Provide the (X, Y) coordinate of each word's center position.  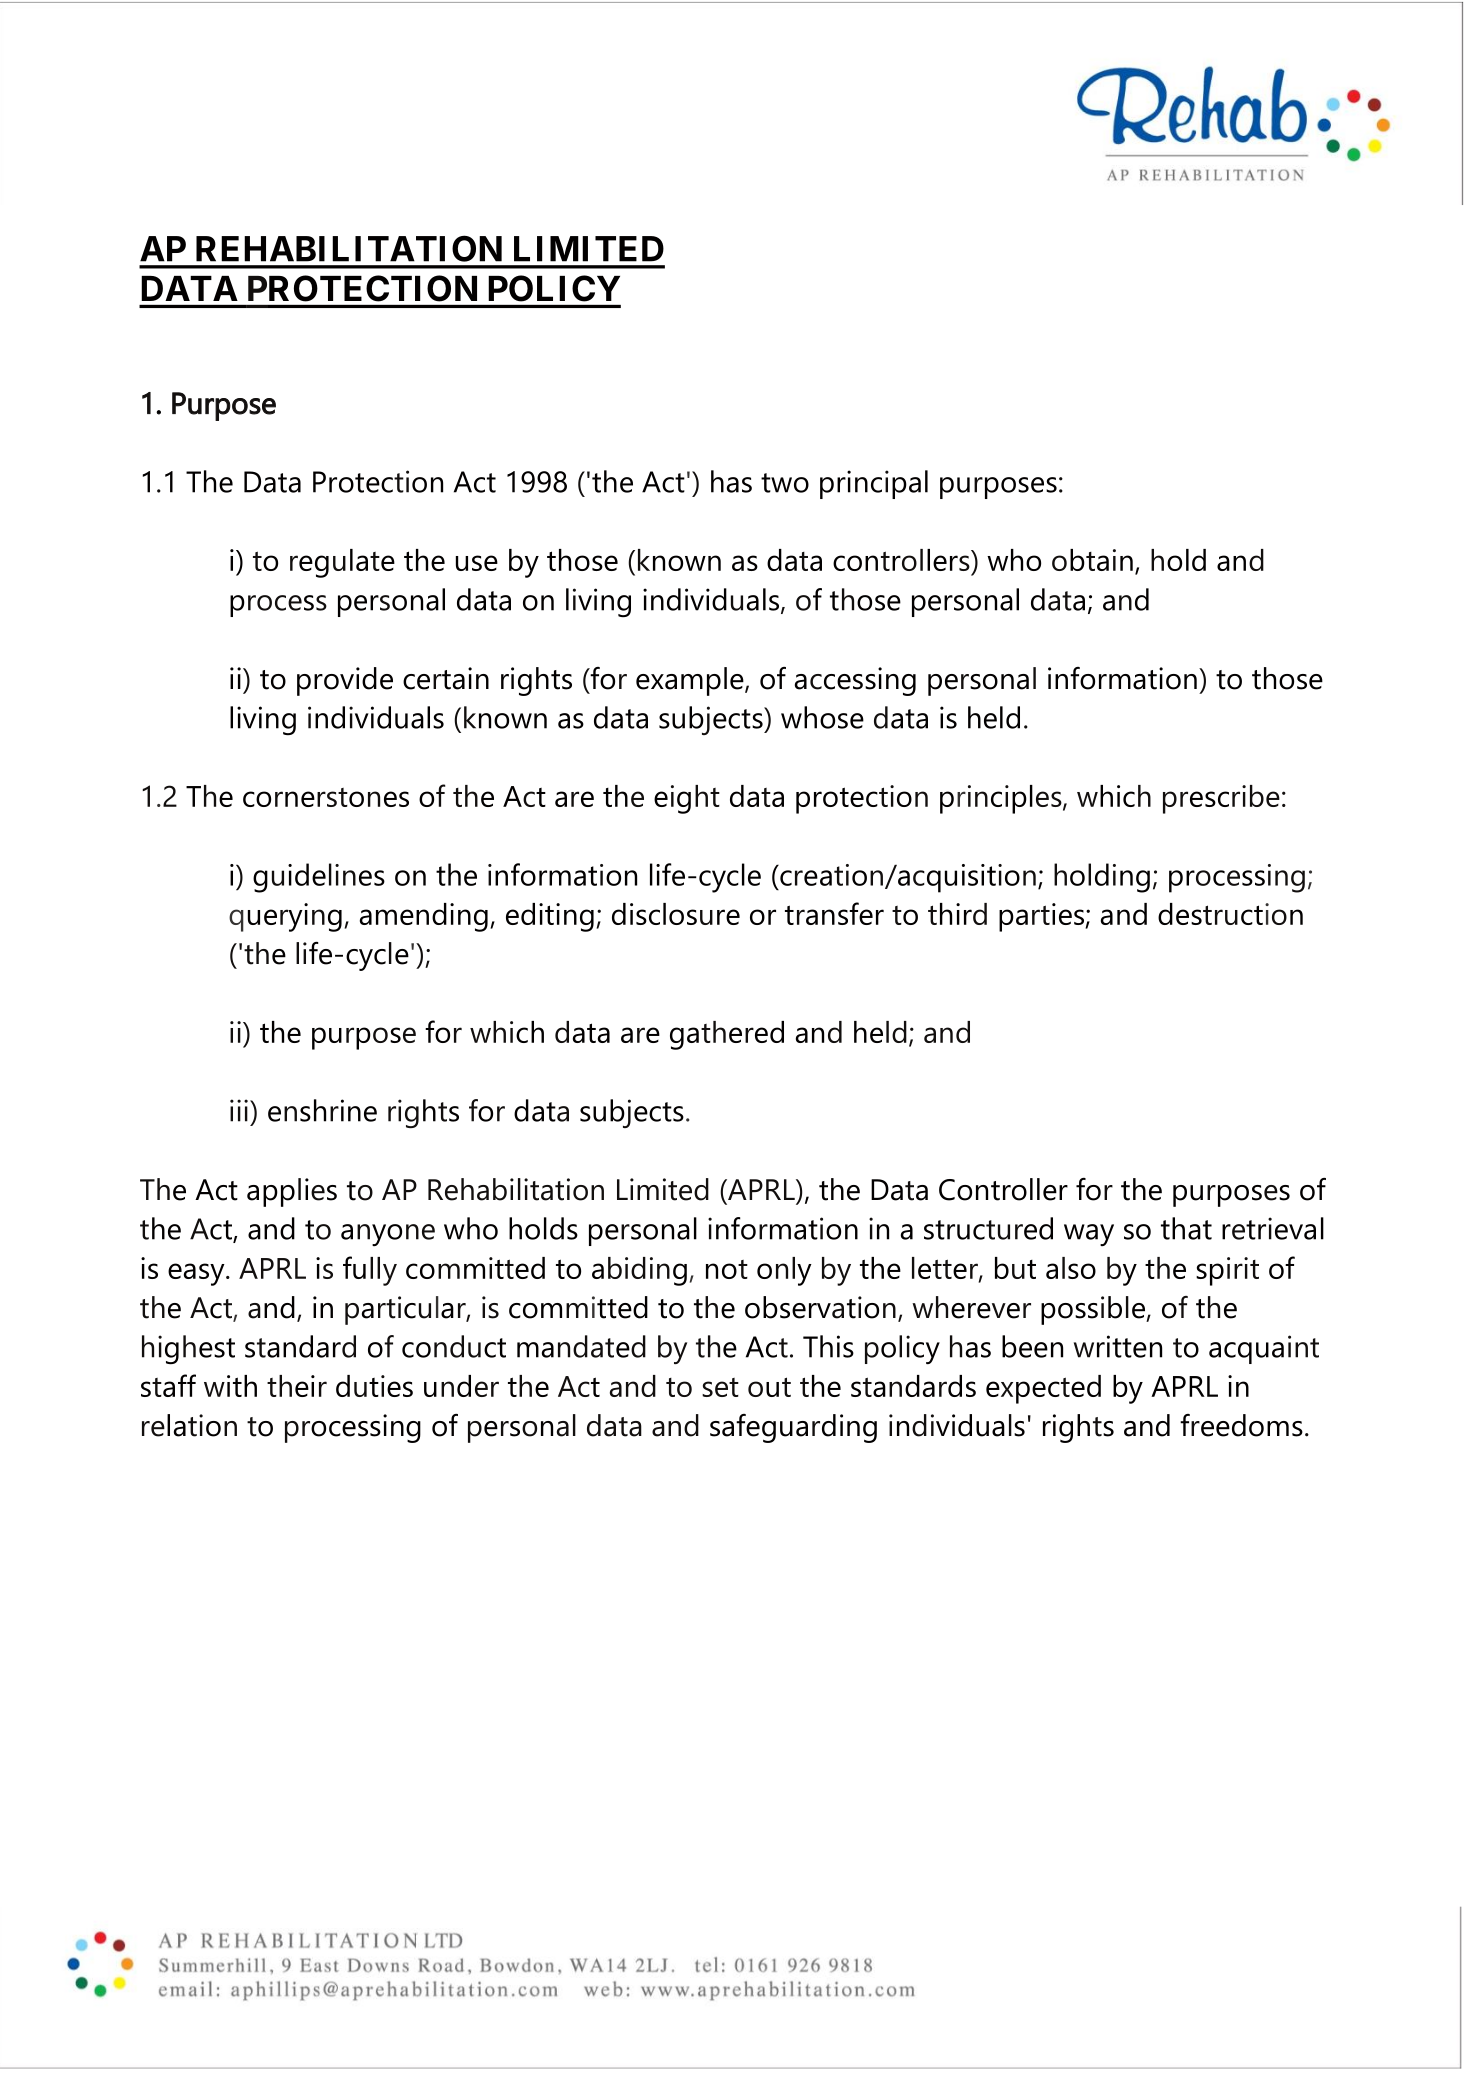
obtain (1092, 560)
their (297, 1386)
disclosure (676, 914)
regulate (342, 563)
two (785, 483)
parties (1042, 917)
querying (285, 917)
